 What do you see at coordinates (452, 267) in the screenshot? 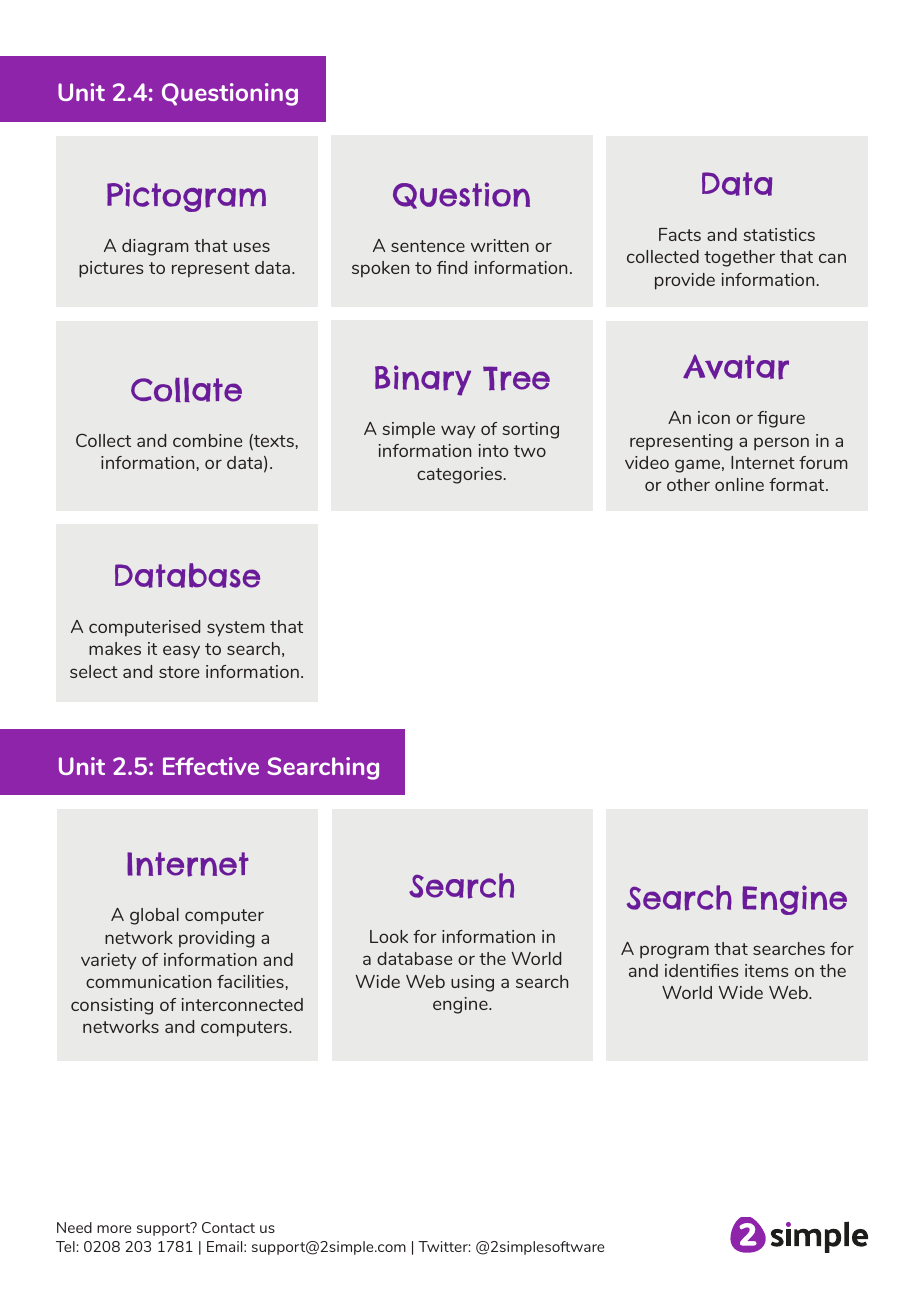
I see `find` at bounding box center [452, 267].
